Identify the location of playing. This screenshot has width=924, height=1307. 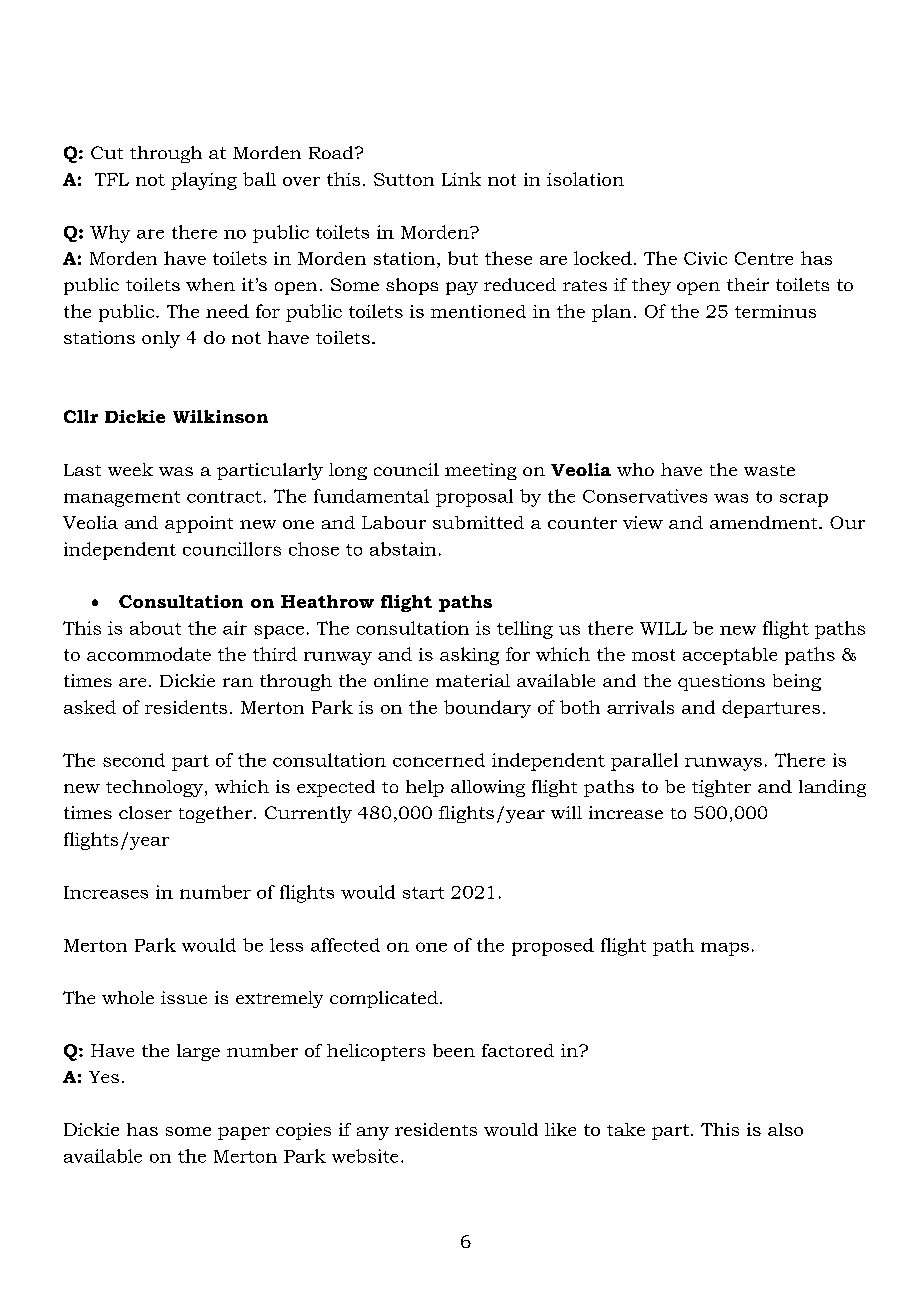
(204, 181).
